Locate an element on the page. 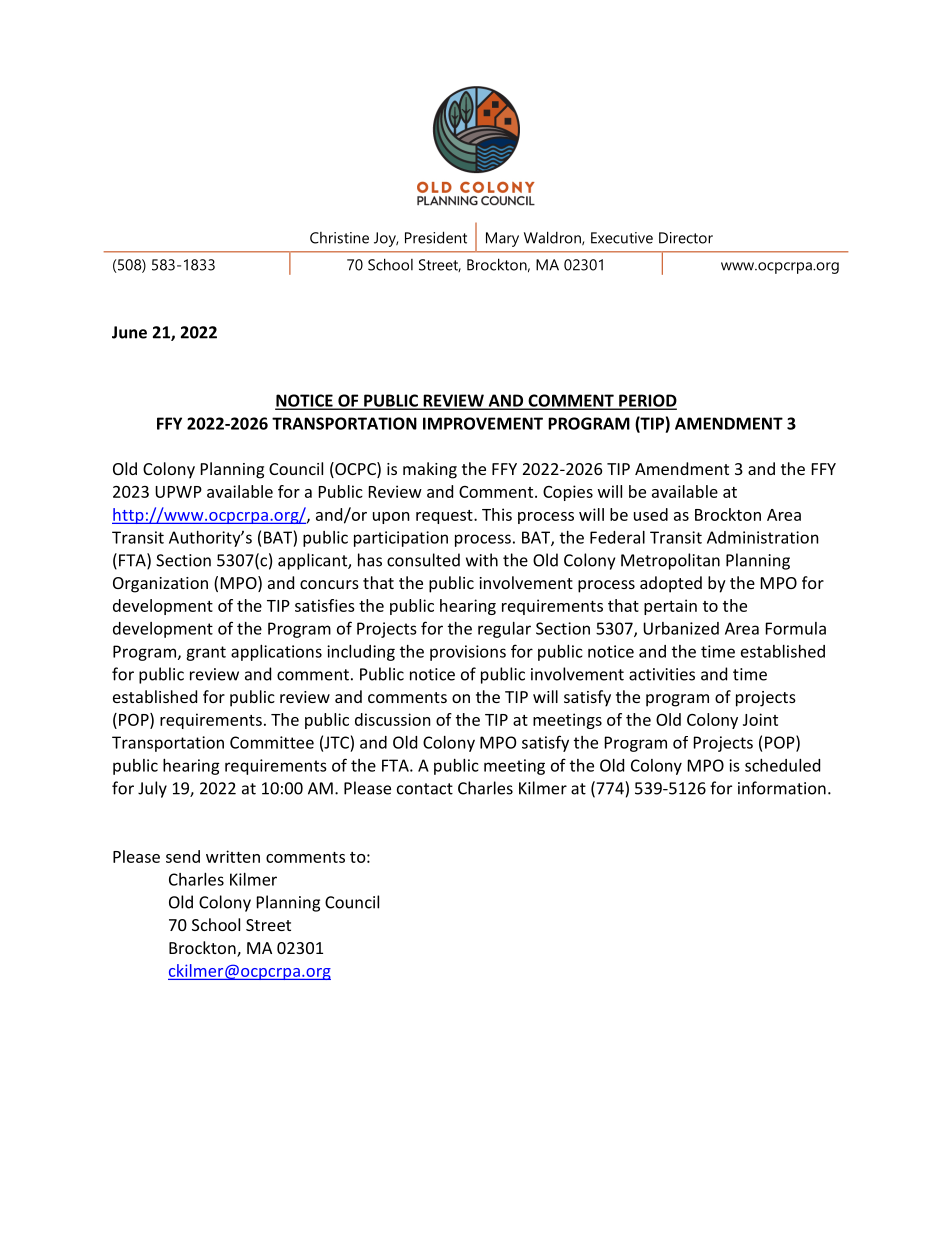 The height and width of the page is (1233, 952). Administration is located at coordinates (763, 537).
